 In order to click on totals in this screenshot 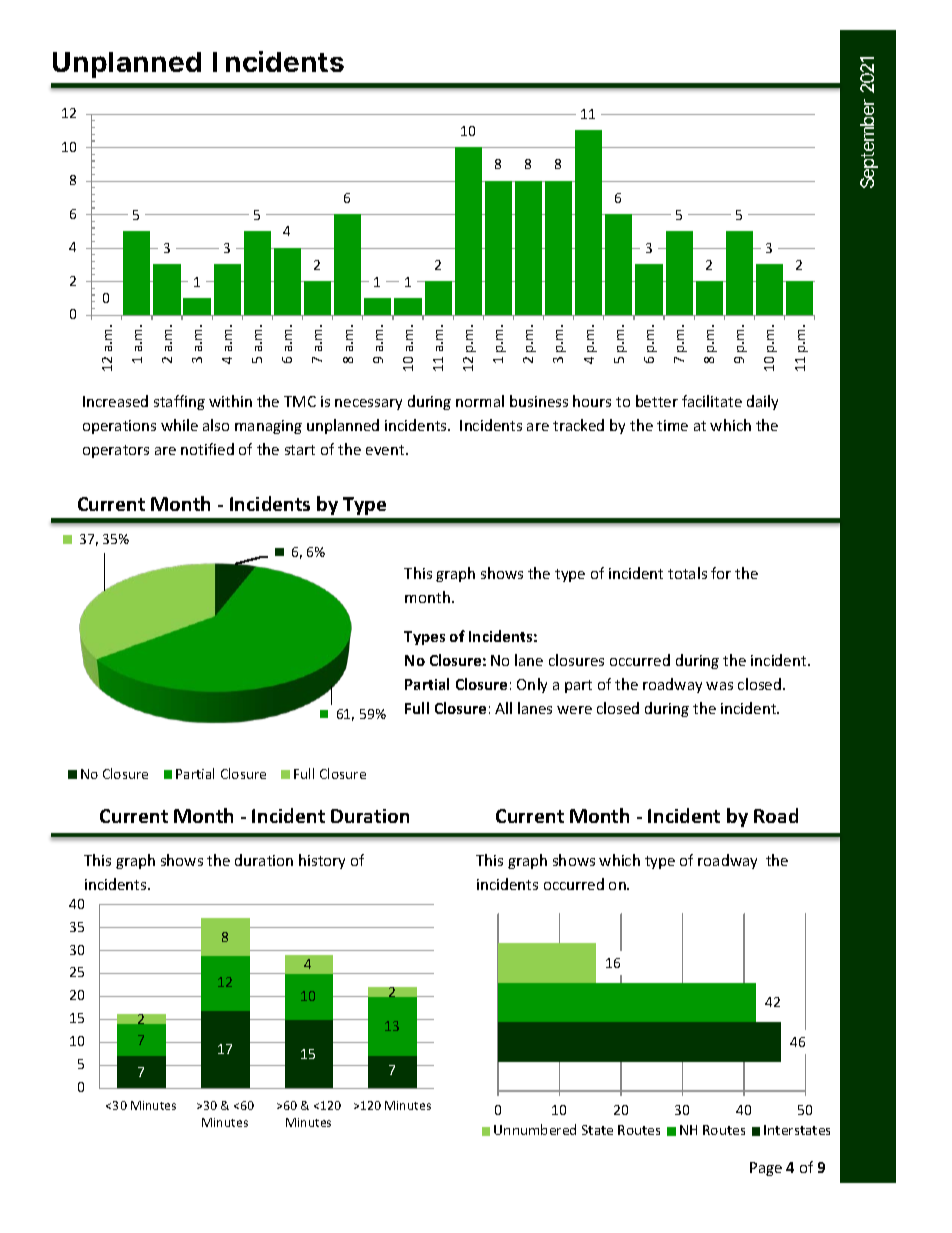, I will do `click(687, 573)`.
